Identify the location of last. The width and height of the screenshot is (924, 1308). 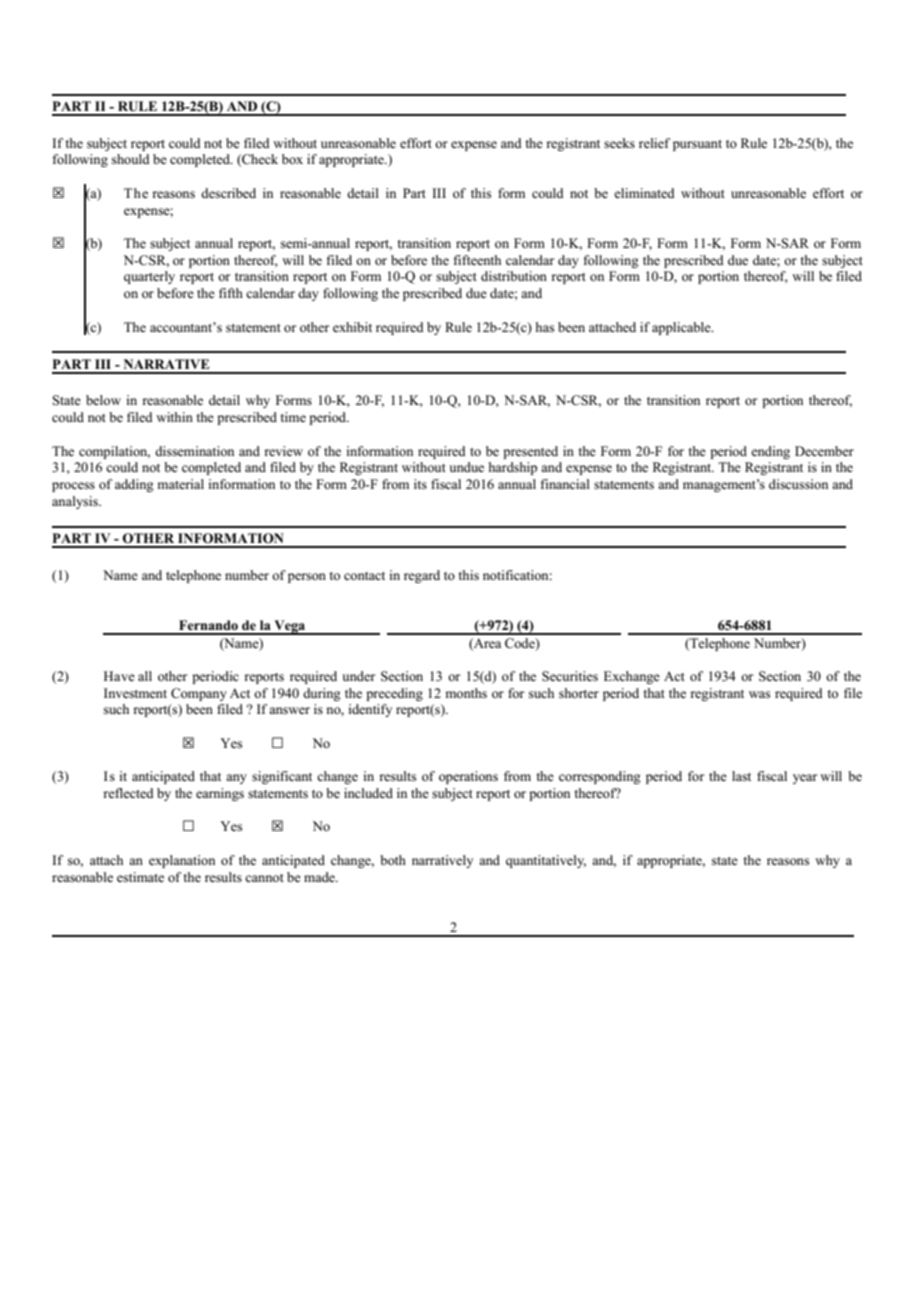
(741, 776).
